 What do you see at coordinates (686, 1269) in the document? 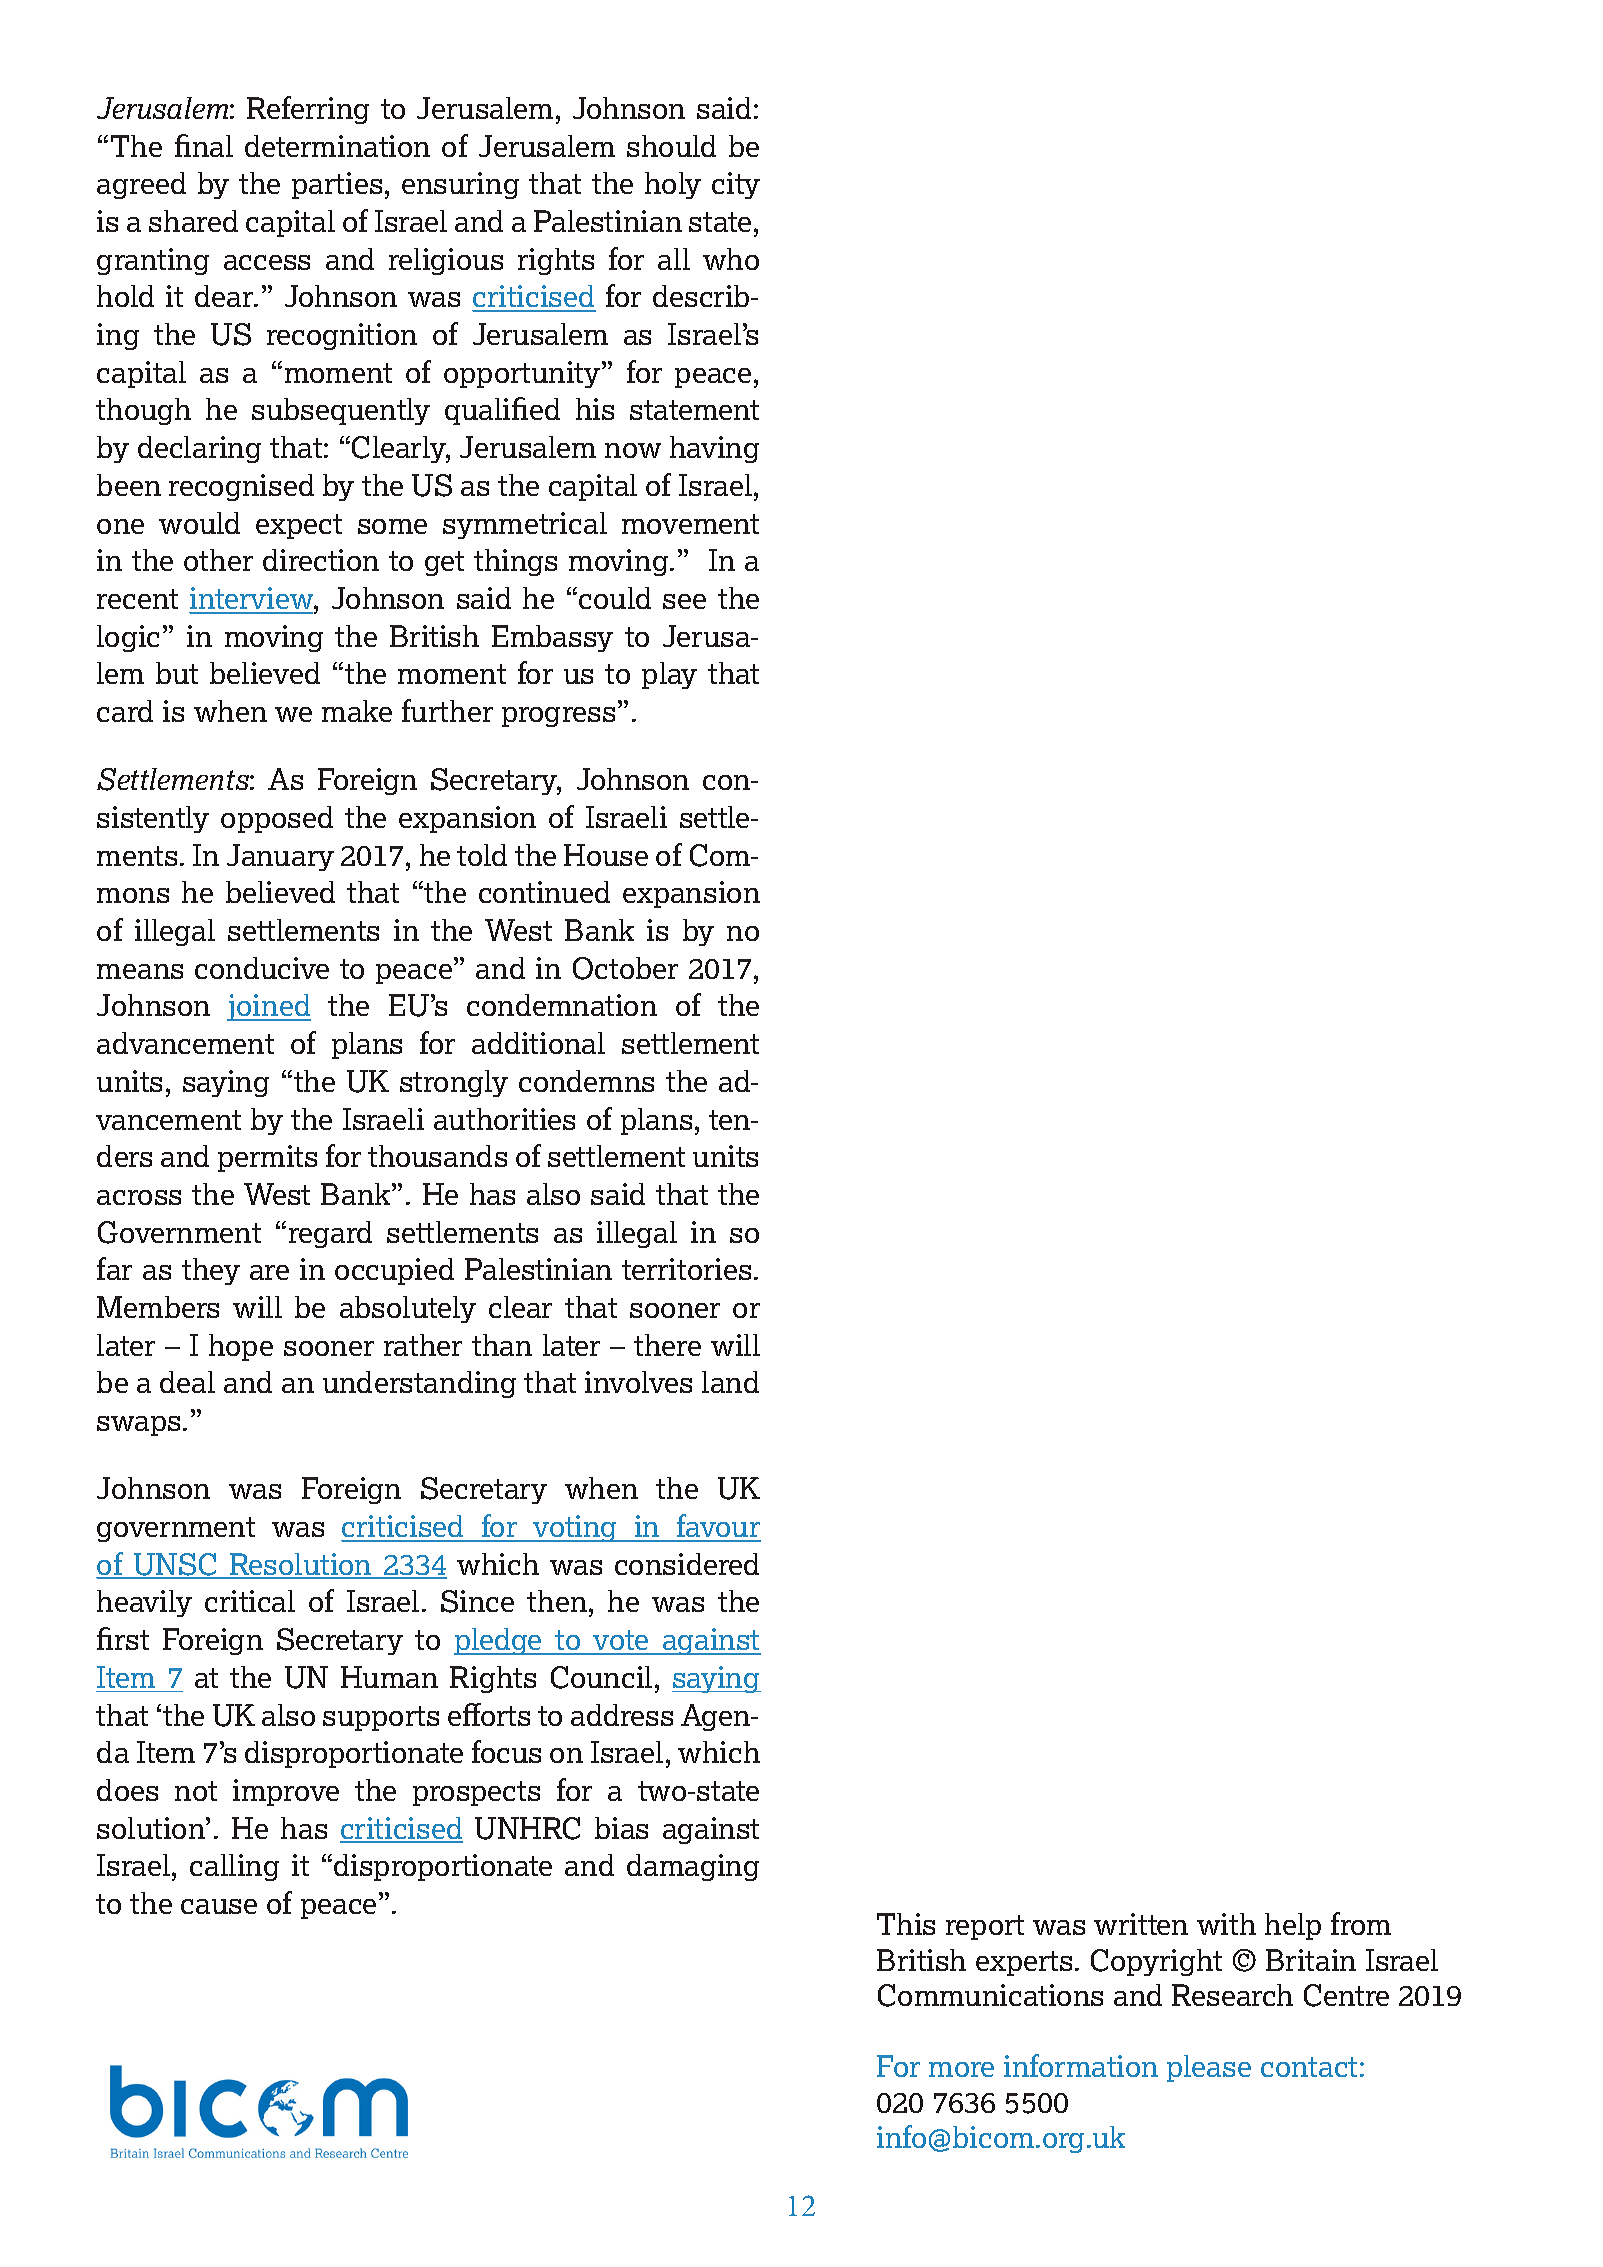
I see `territories` at bounding box center [686, 1269].
